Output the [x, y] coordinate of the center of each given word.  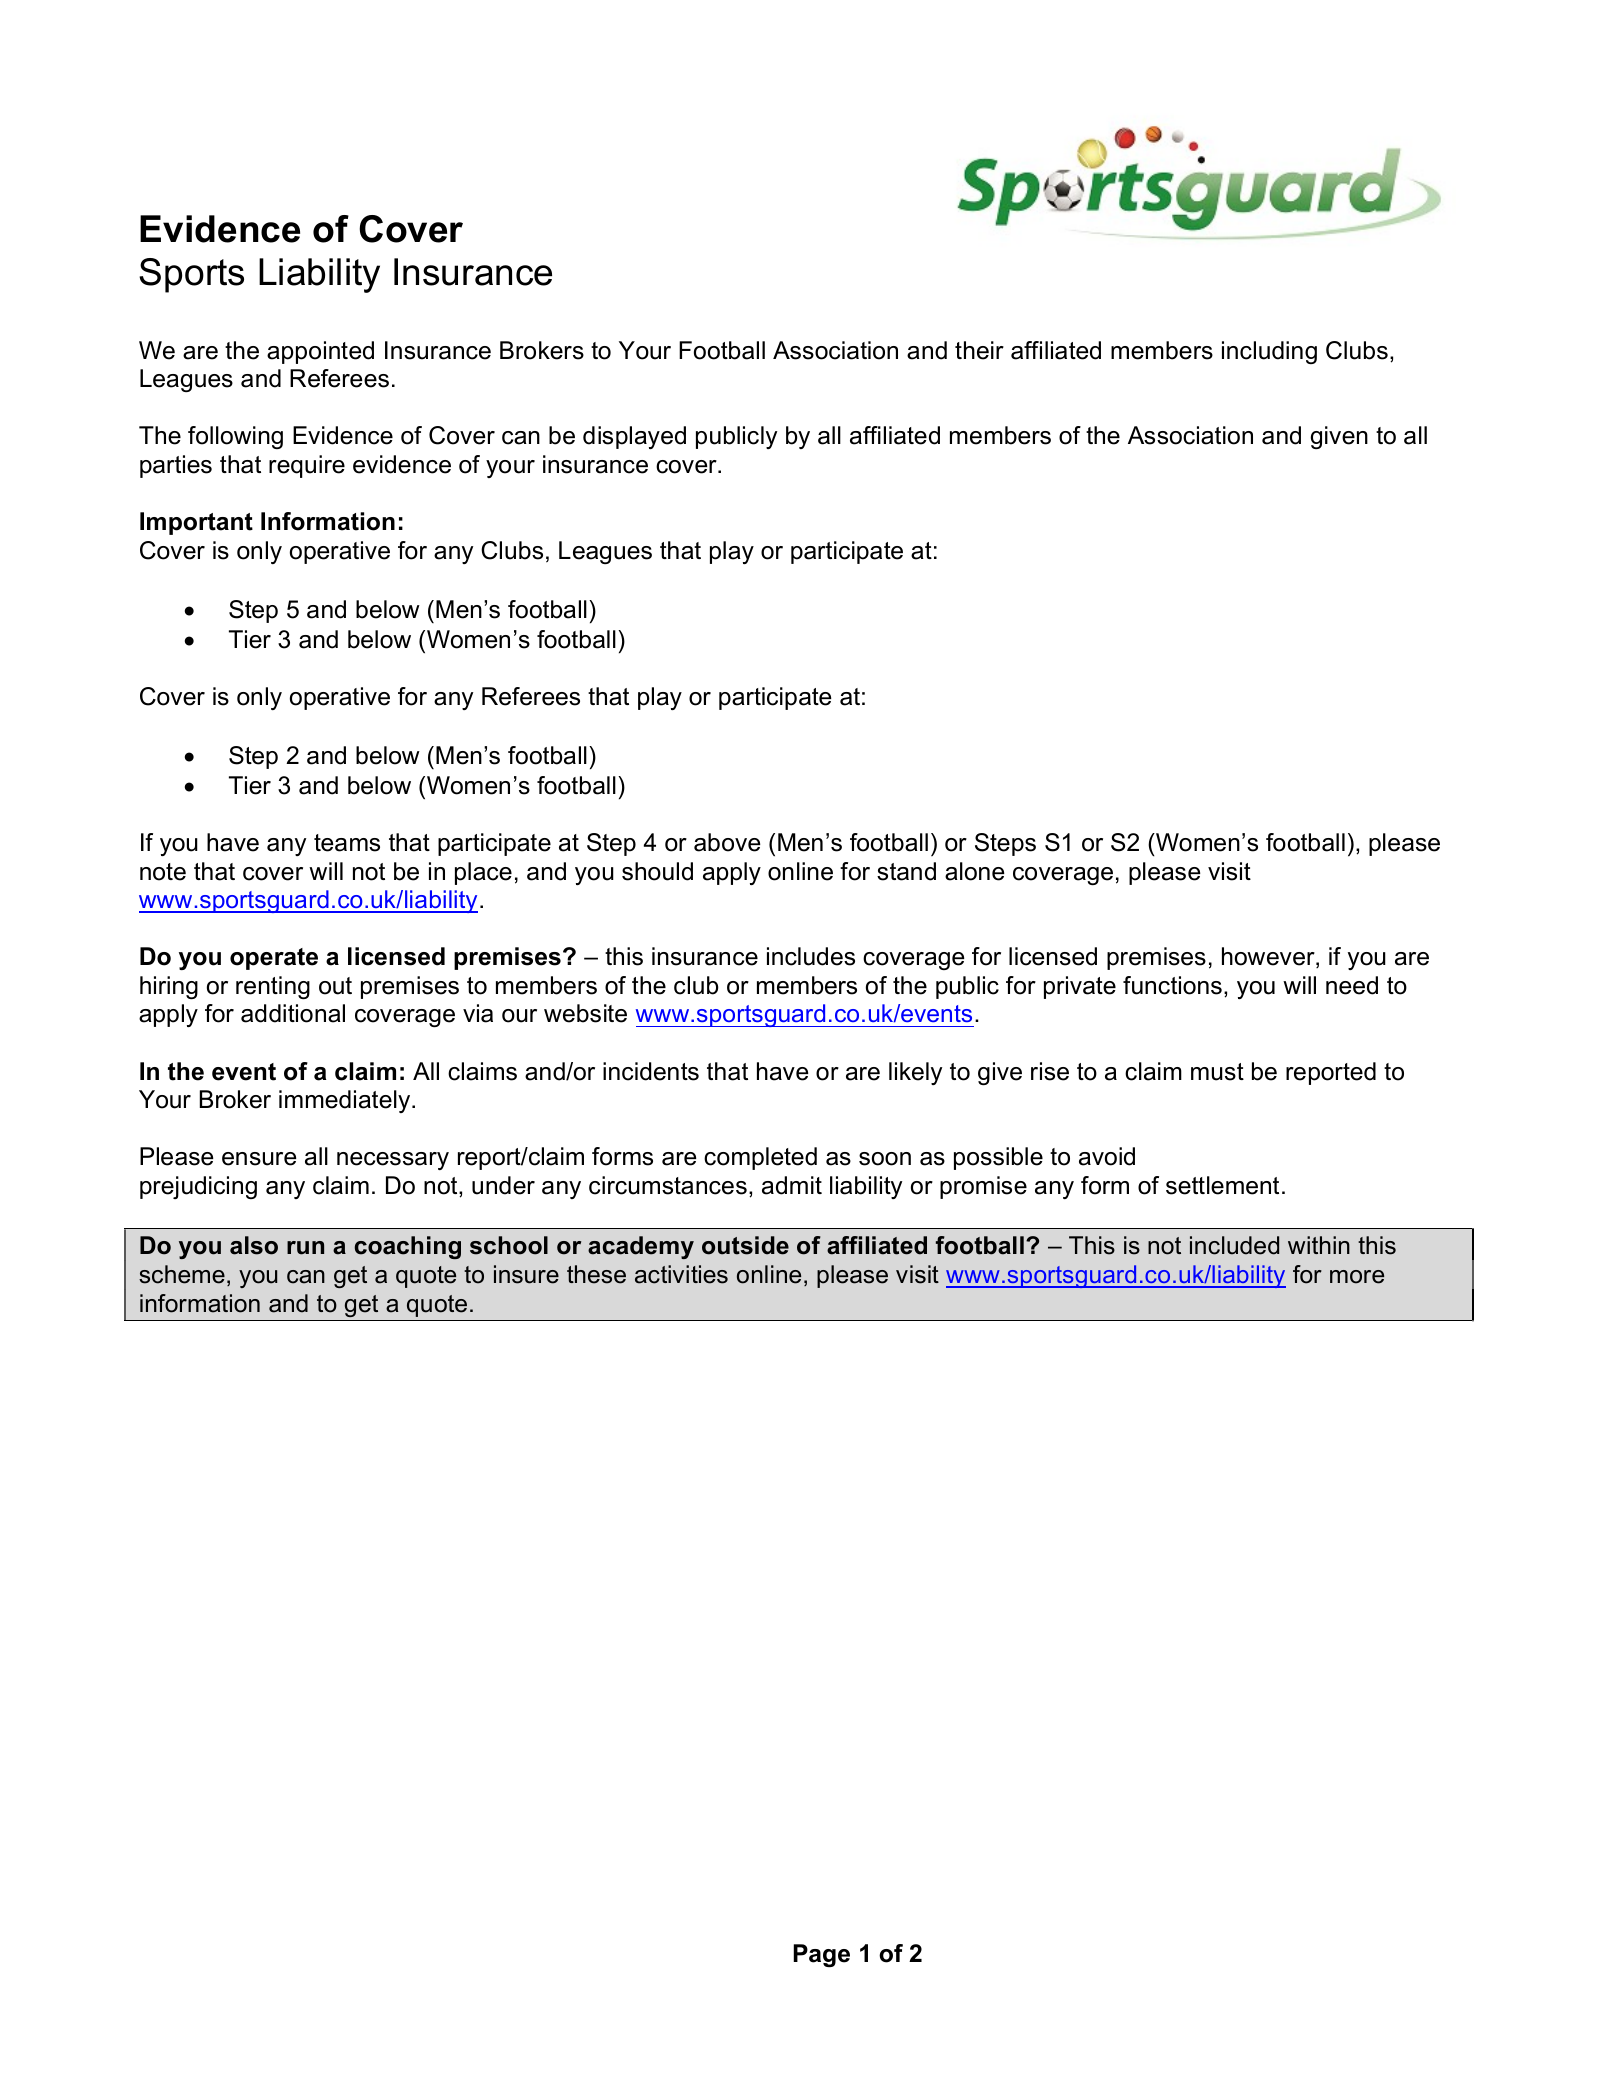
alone [974, 871]
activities [681, 1274]
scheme [182, 1274]
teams [347, 843]
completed [760, 1158]
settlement [1222, 1185]
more [1357, 1277]
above [727, 842]
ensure [259, 1159]
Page [821, 1955]
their [979, 350]
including [1269, 352]
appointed [320, 352]
